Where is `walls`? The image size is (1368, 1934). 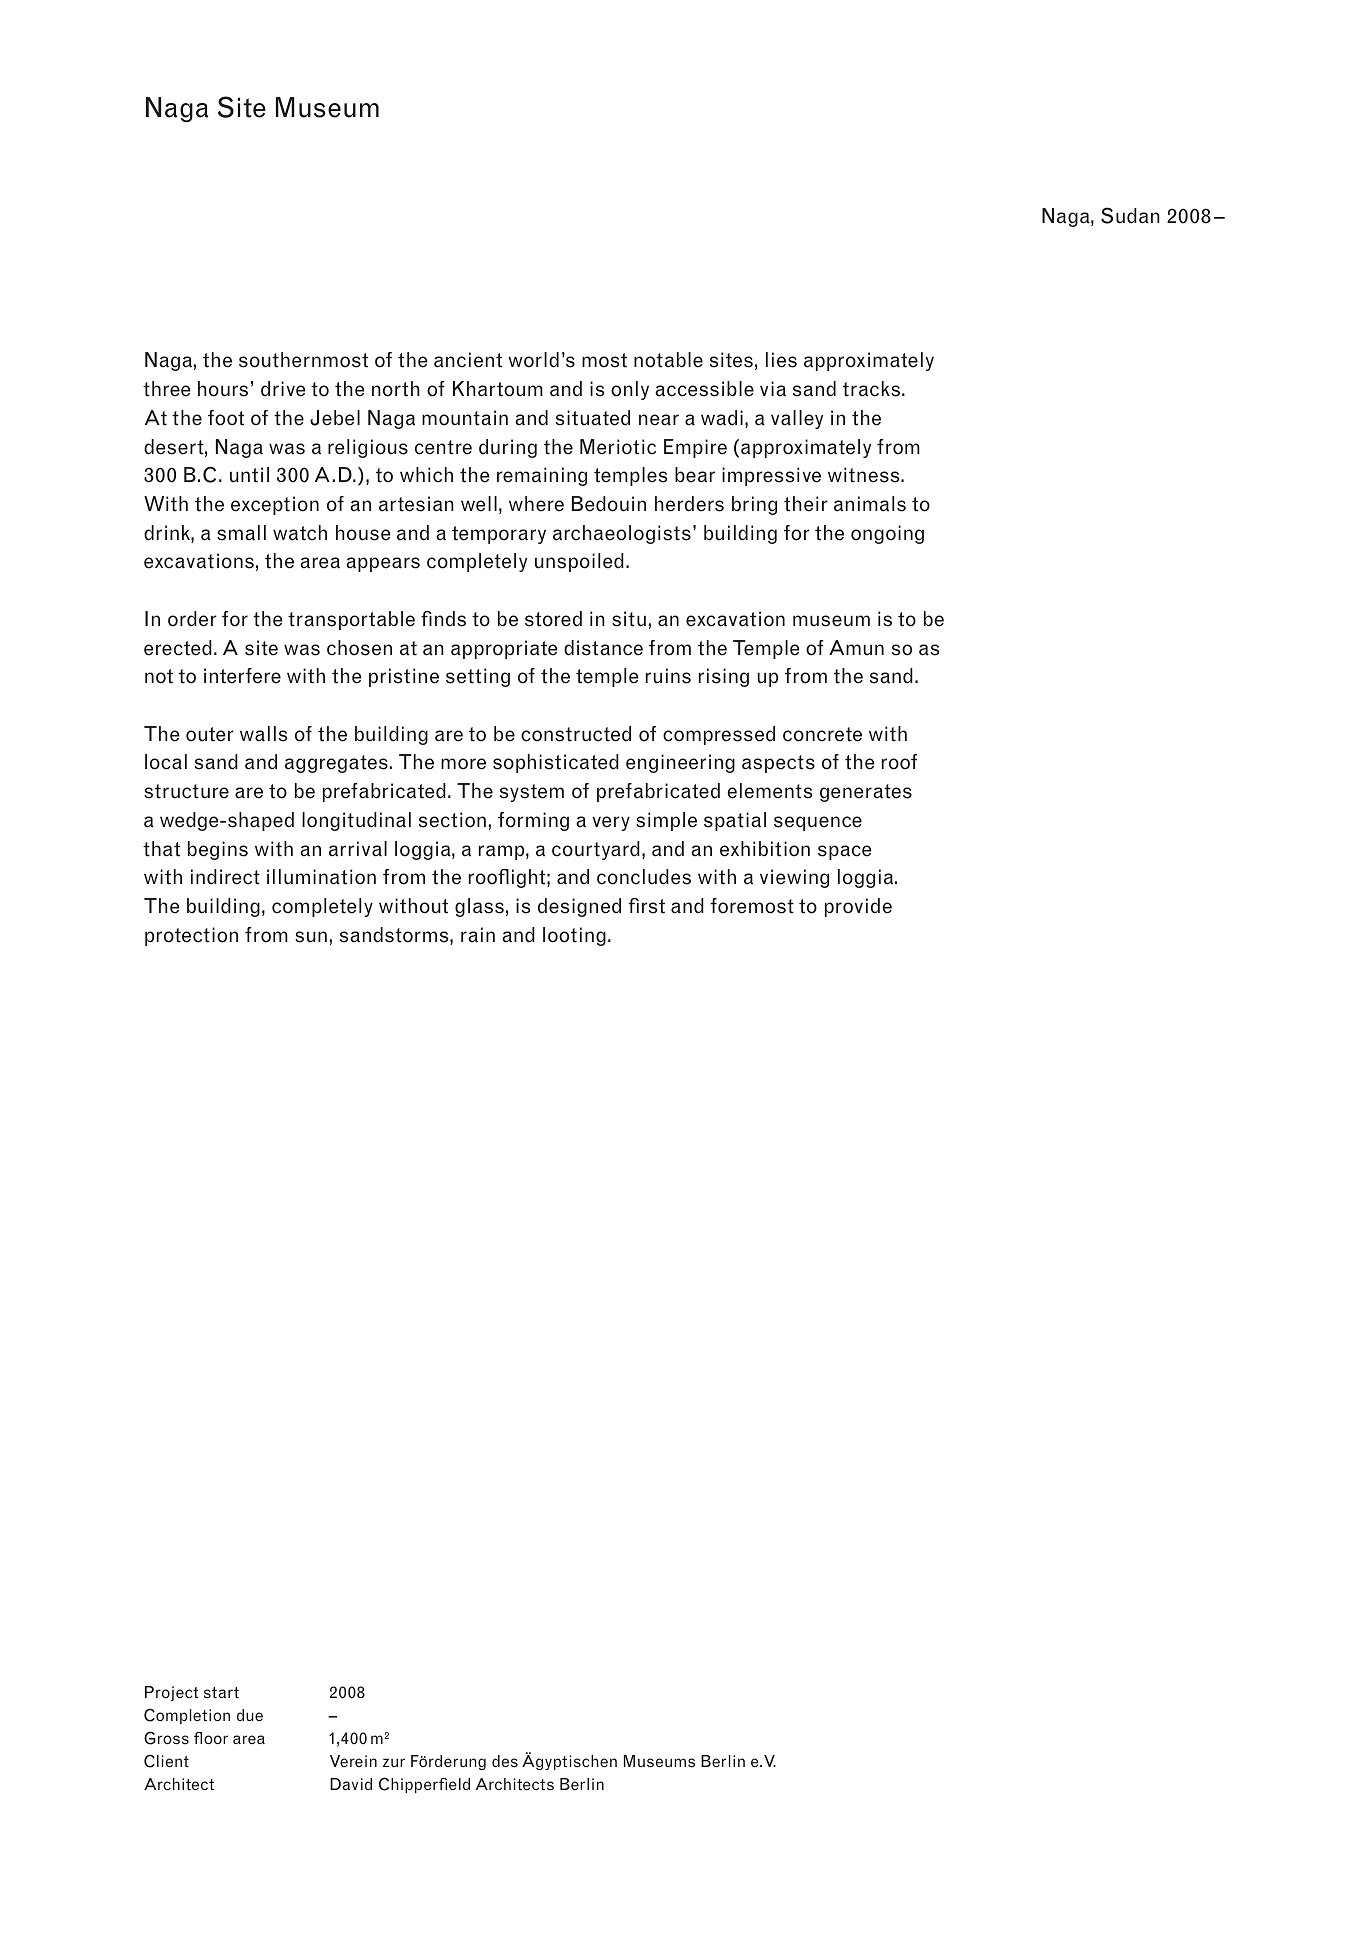
walls is located at coordinates (263, 734).
